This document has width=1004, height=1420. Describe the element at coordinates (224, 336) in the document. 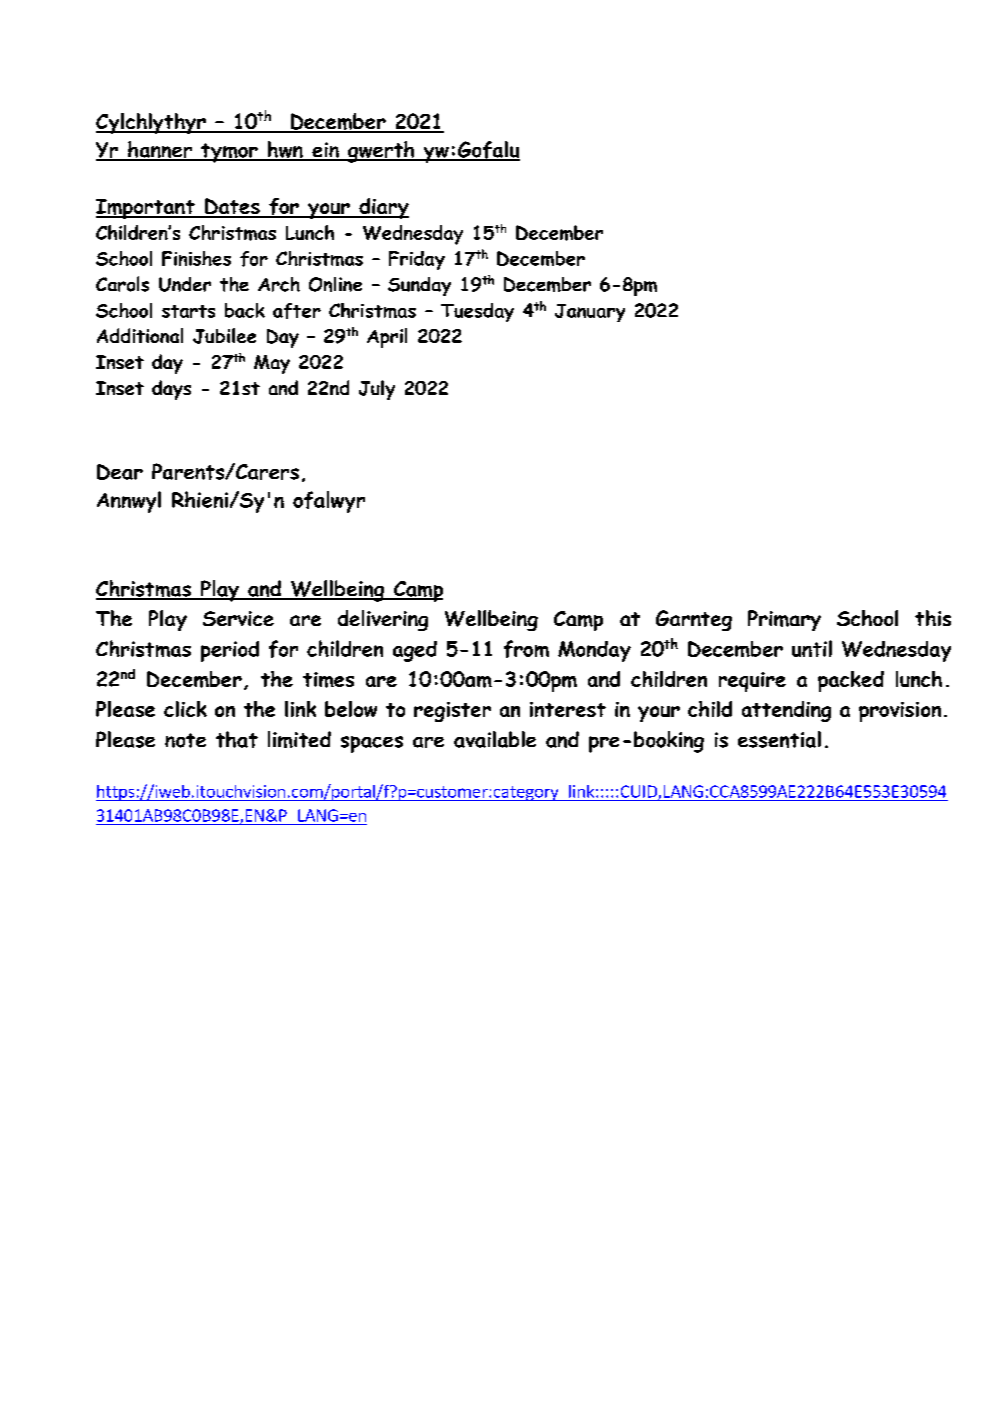

I see `Jubilee` at that location.
